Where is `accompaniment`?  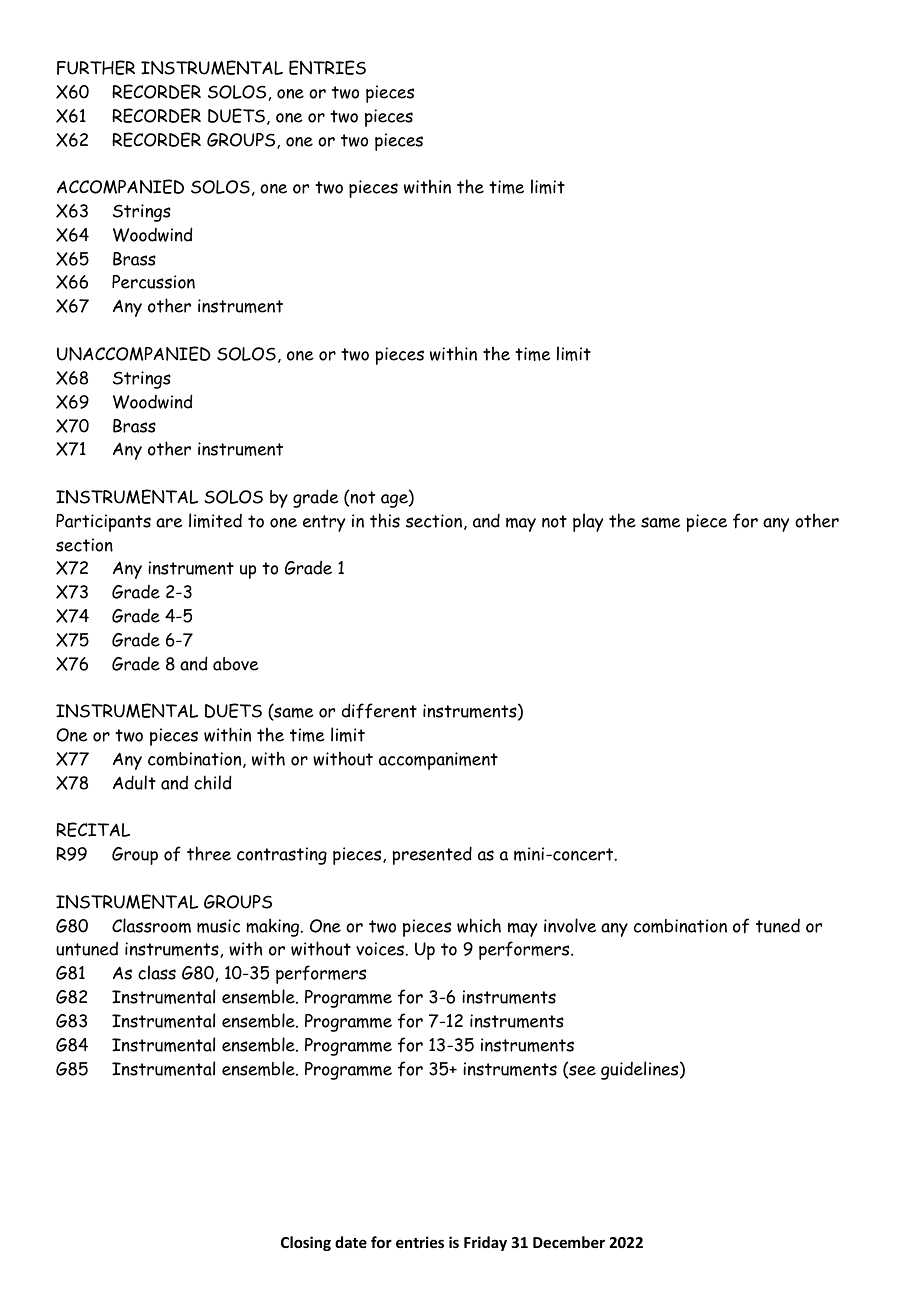
accompaniment is located at coordinates (438, 761).
